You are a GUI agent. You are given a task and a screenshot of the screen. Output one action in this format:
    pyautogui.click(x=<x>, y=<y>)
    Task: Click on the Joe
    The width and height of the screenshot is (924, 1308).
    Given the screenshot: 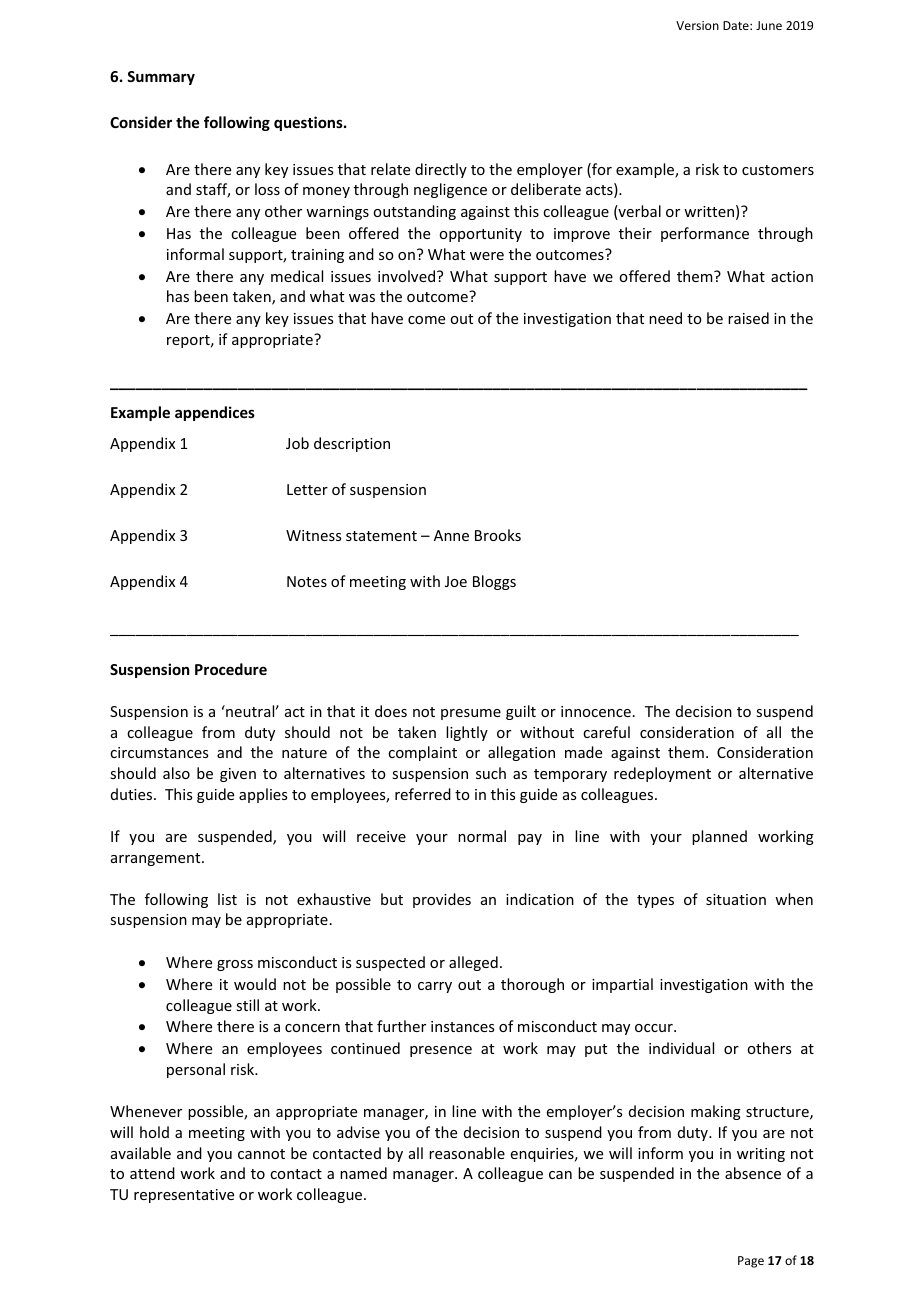 What is the action you would take?
    pyautogui.click(x=456, y=581)
